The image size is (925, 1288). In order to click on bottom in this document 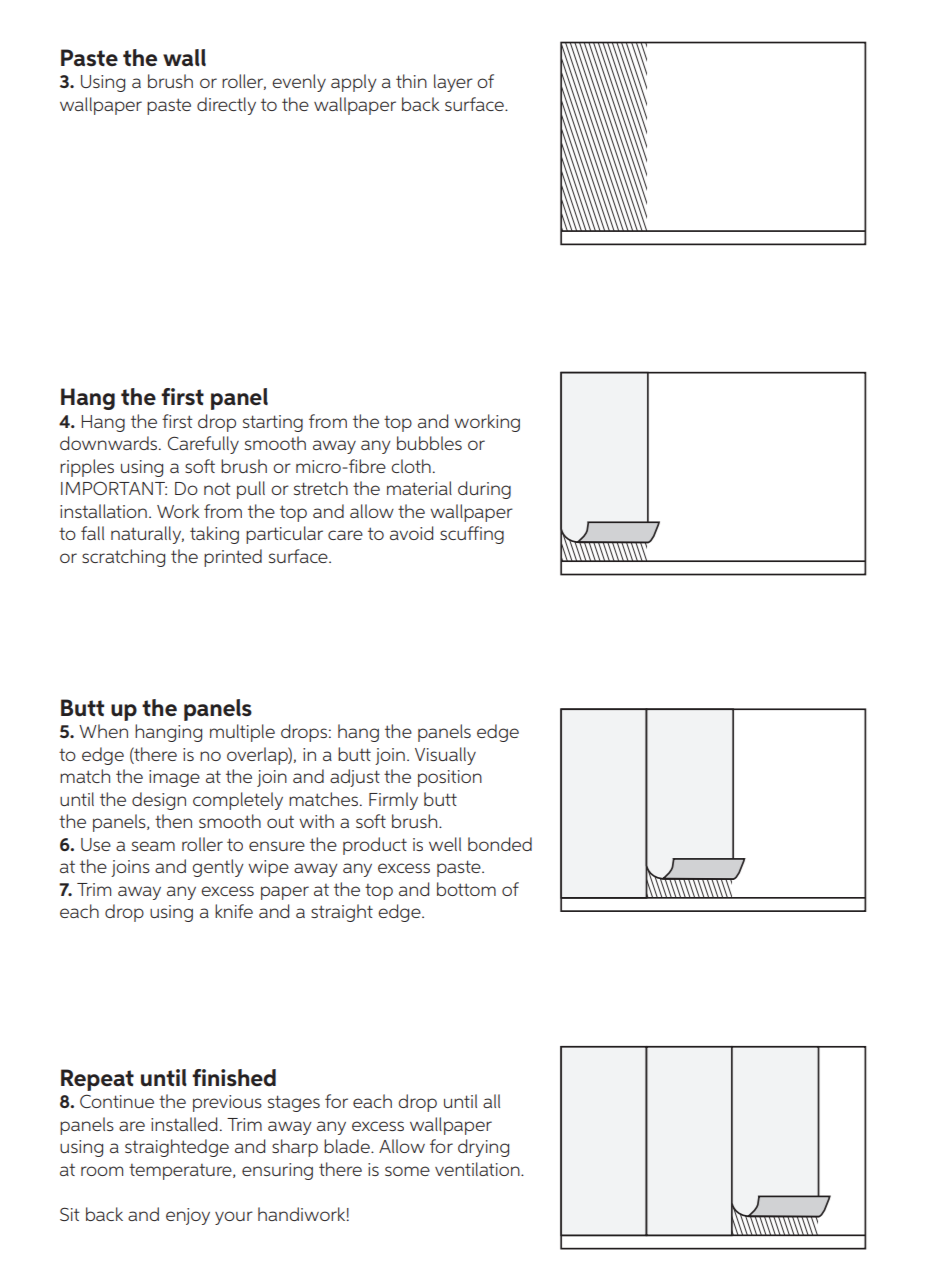, I will do `click(466, 889)`.
